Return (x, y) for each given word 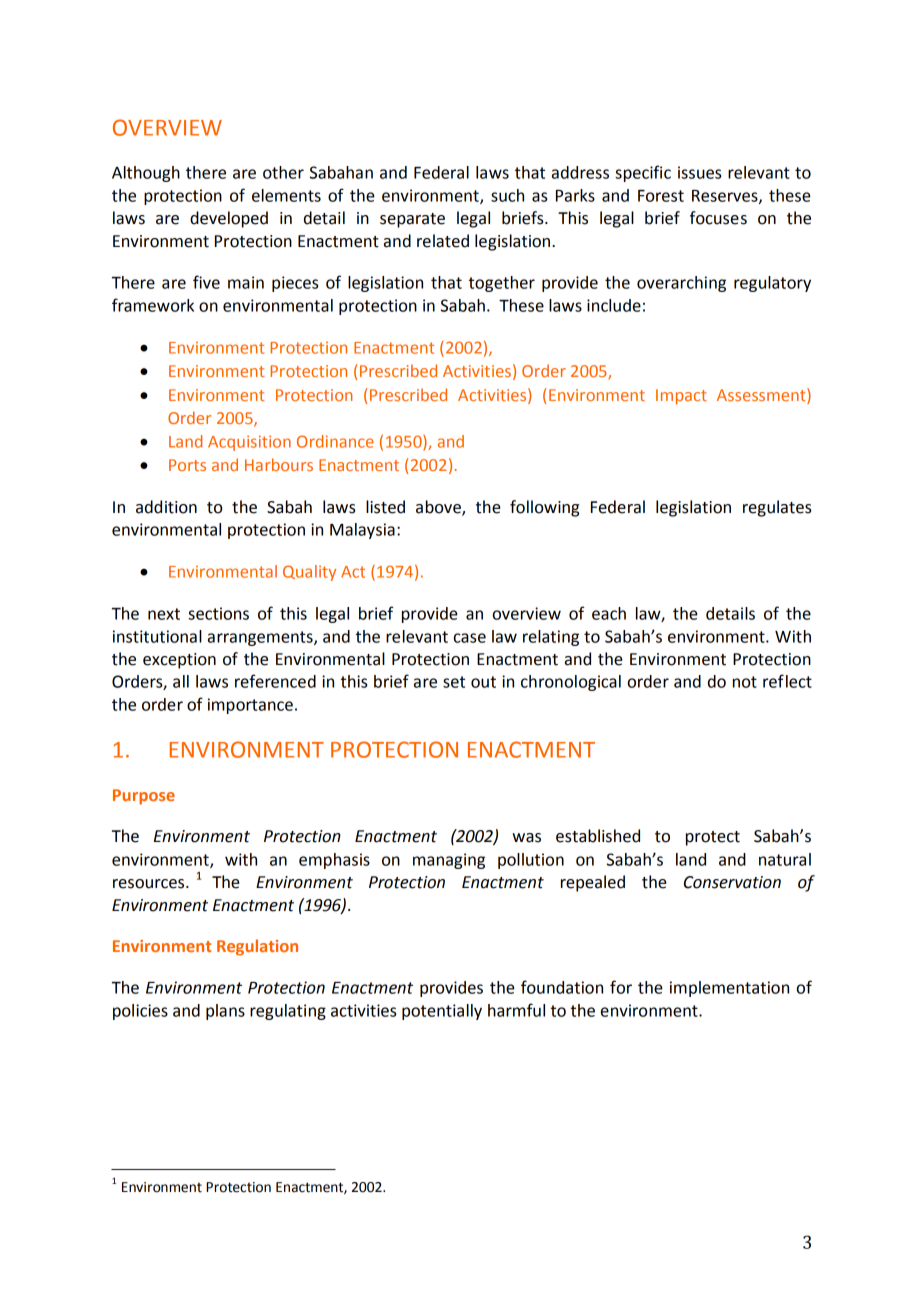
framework (153, 305)
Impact (681, 397)
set (454, 682)
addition (166, 507)
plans (225, 1012)
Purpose (144, 797)
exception (179, 661)
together (502, 284)
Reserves (726, 197)
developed (229, 219)
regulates (777, 508)
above (439, 507)
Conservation (732, 882)
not (745, 682)
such (507, 195)
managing (449, 861)
